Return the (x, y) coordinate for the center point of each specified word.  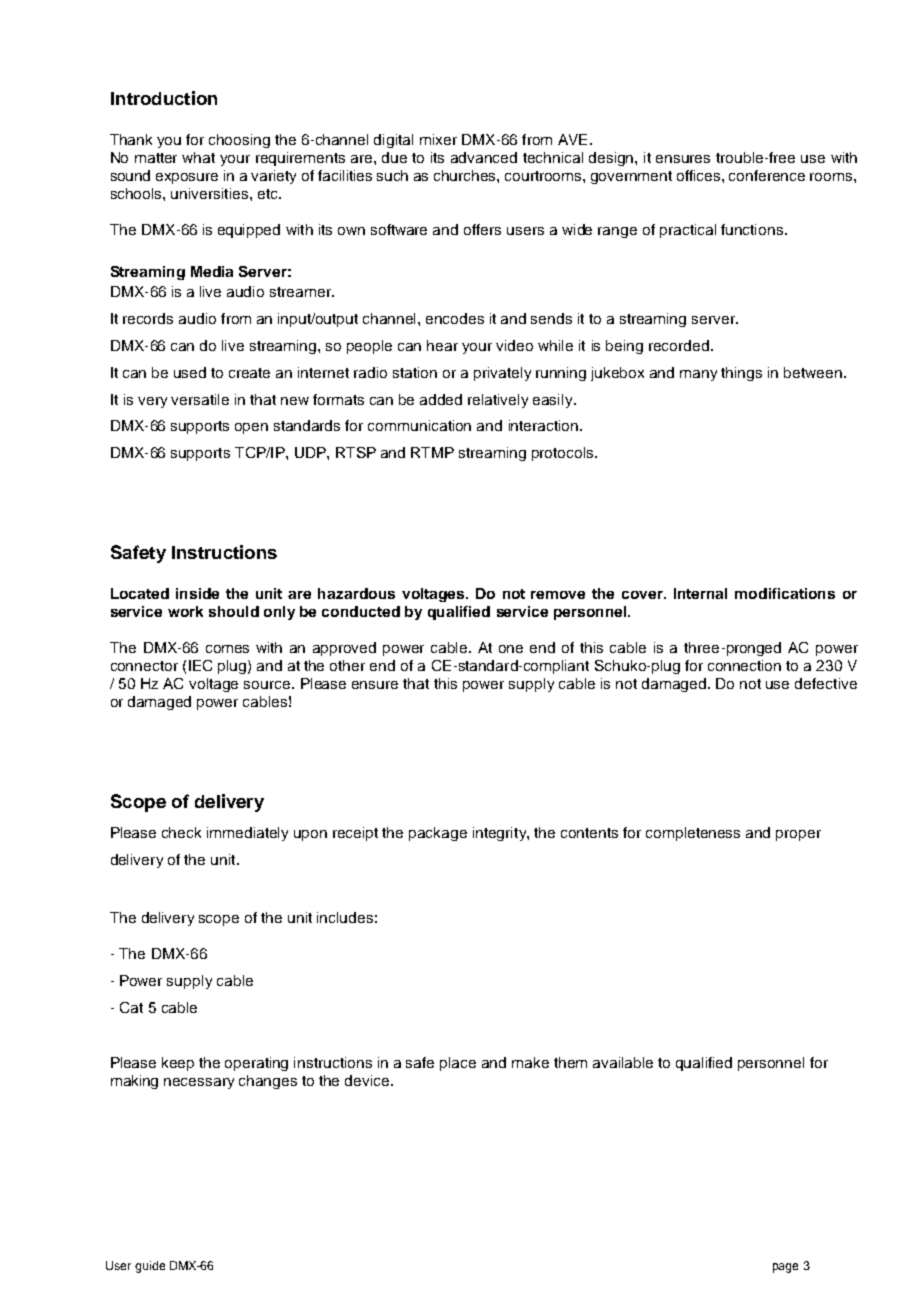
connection (744, 665)
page (785, 1268)
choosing (239, 141)
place (458, 1064)
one (511, 649)
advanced (484, 157)
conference (767, 175)
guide (150, 1267)
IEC (200, 665)
